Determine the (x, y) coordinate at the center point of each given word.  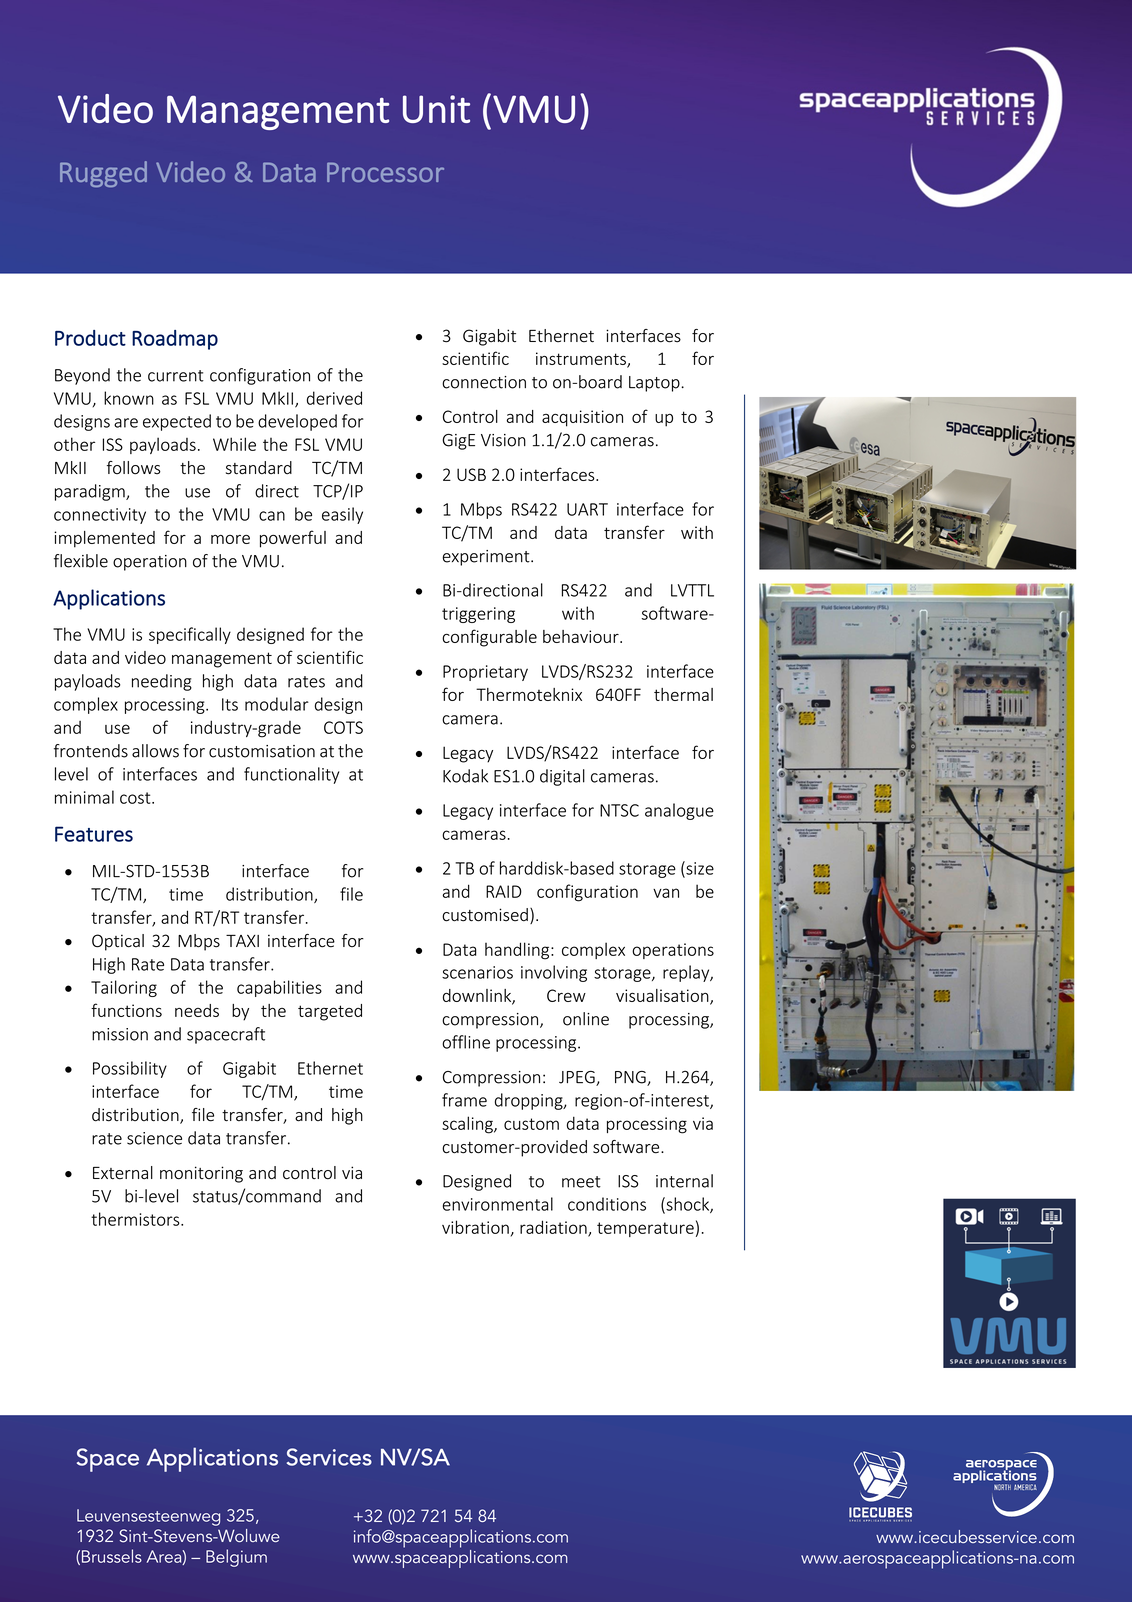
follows (134, 468)
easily (342, 515)
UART (587, 509)
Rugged (103, 174)
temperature (645, 1229)
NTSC (619, 810)
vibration (475, 1227)
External (123, 1173)
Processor (385, 172)
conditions (607, 1204)
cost (136, 798)
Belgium (236, 1558)
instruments (582, 359)
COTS (343, 727)
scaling (468, 1125)
